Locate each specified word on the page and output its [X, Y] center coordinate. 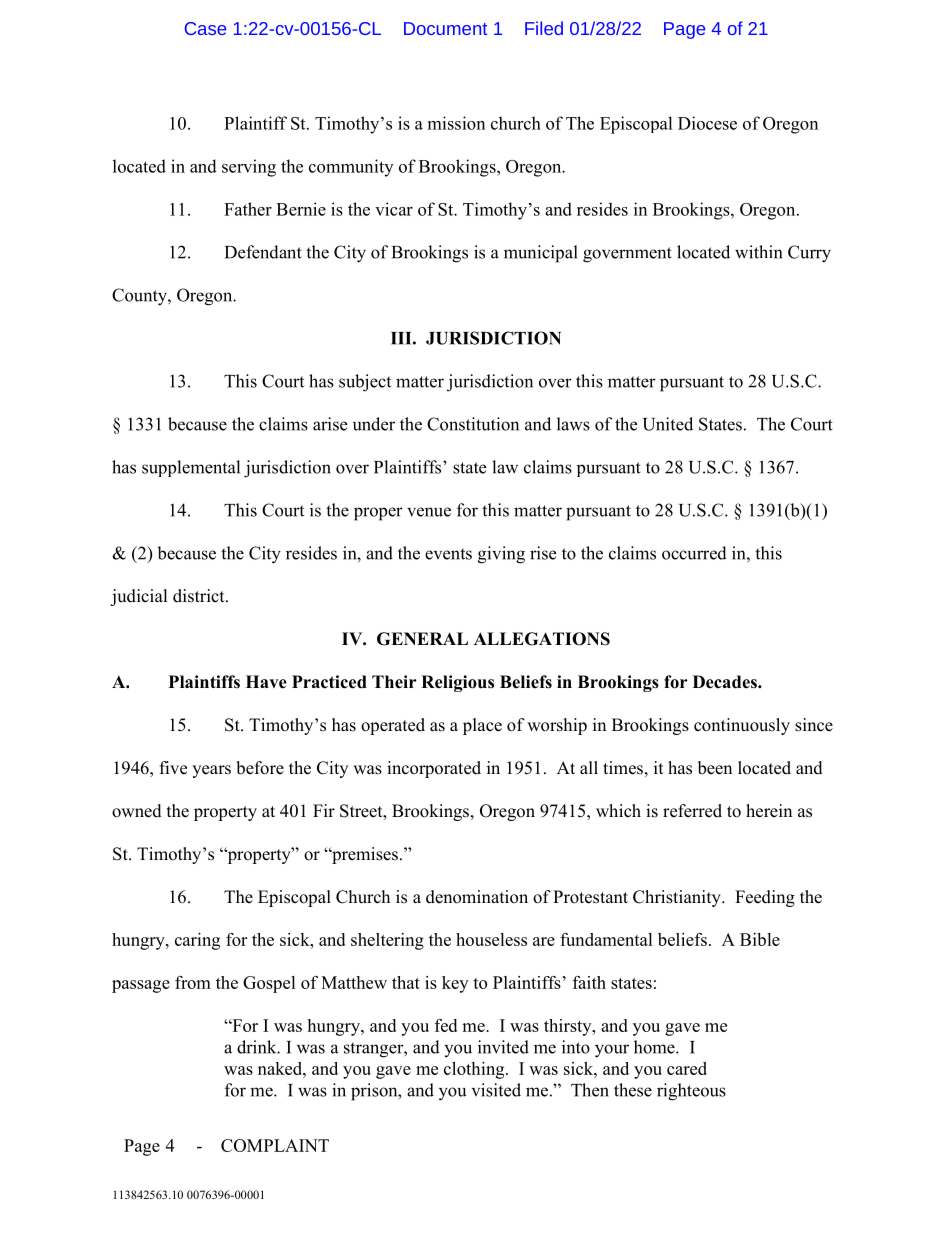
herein [769, 811]
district [200, 596]
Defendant [263, 252]
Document [445, 28]
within [758, 252]
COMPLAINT [275, 1145]
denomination [477, 897]
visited [496, 1090]
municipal [541, 254]
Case [205, 28]
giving [501, 555]
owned [137, 811]
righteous [691, 1092]
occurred [694, 553]
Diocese [707, 123]
